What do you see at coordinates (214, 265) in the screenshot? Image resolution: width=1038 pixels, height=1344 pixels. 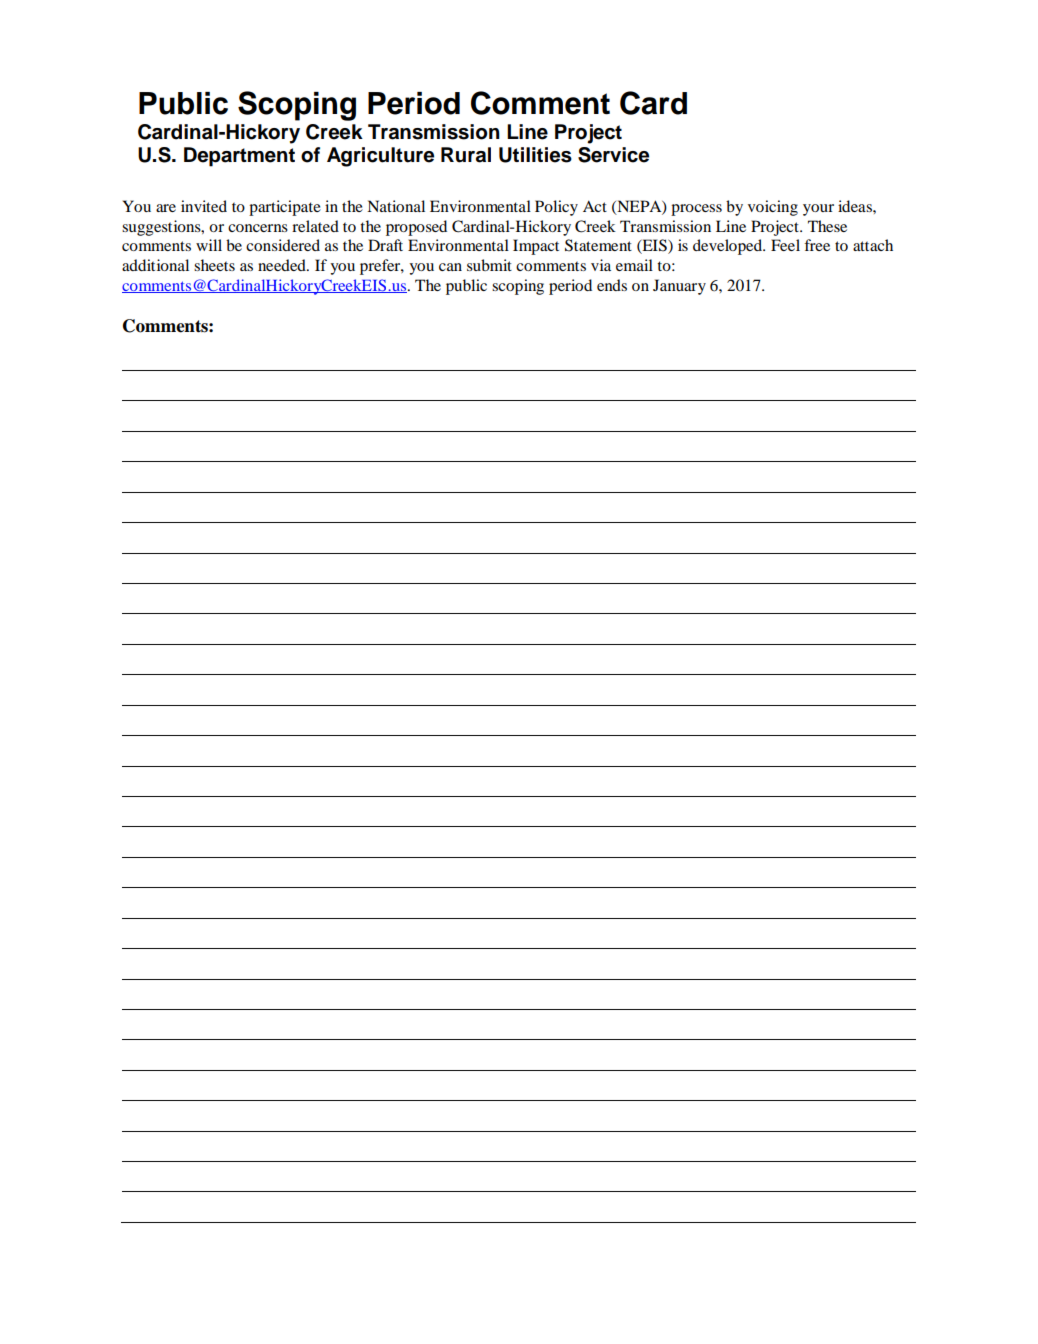 I see `sheets` at bounding box center [214, 265].
